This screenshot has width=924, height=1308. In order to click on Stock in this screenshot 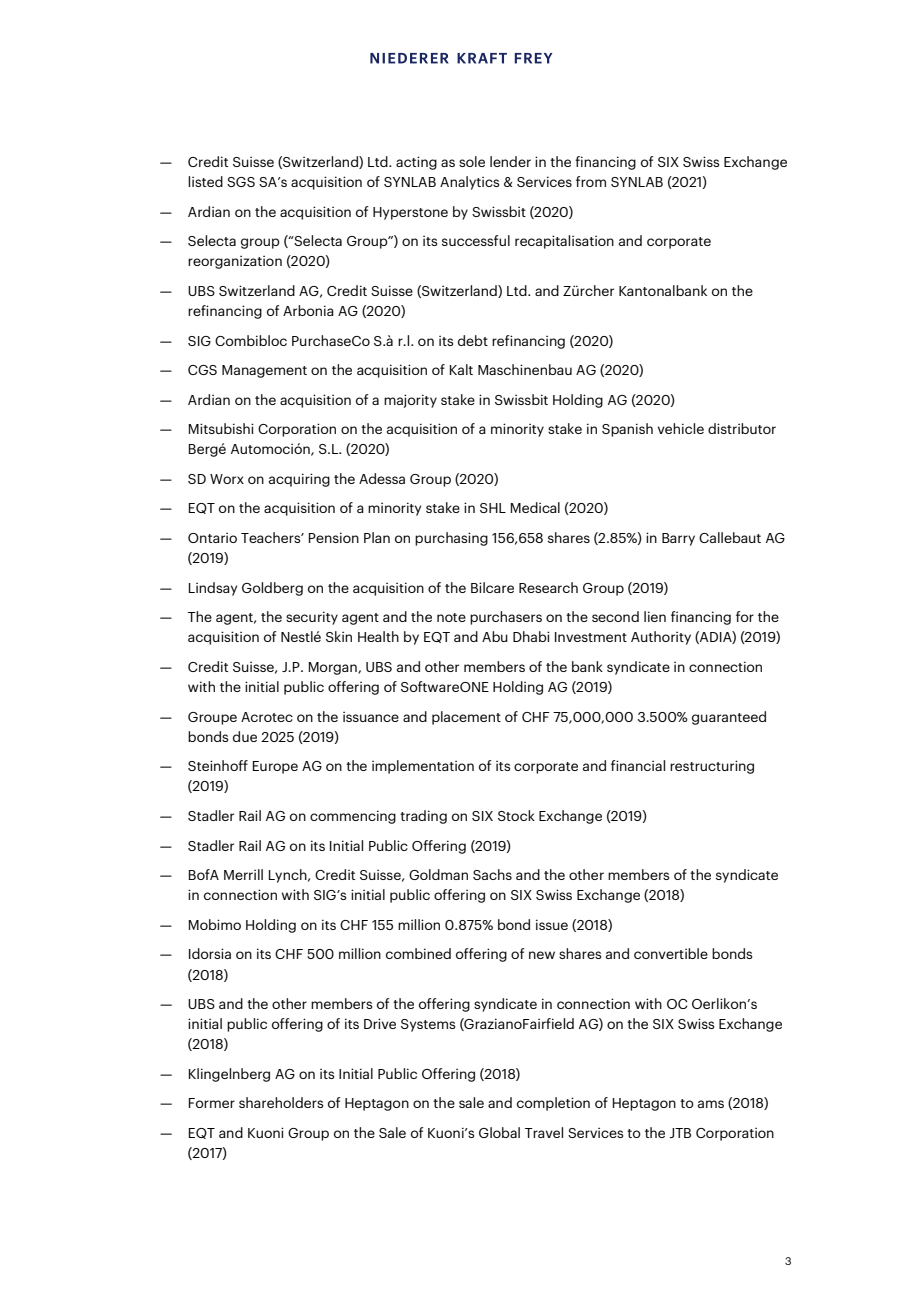, I will do `click(516, 815)`.
